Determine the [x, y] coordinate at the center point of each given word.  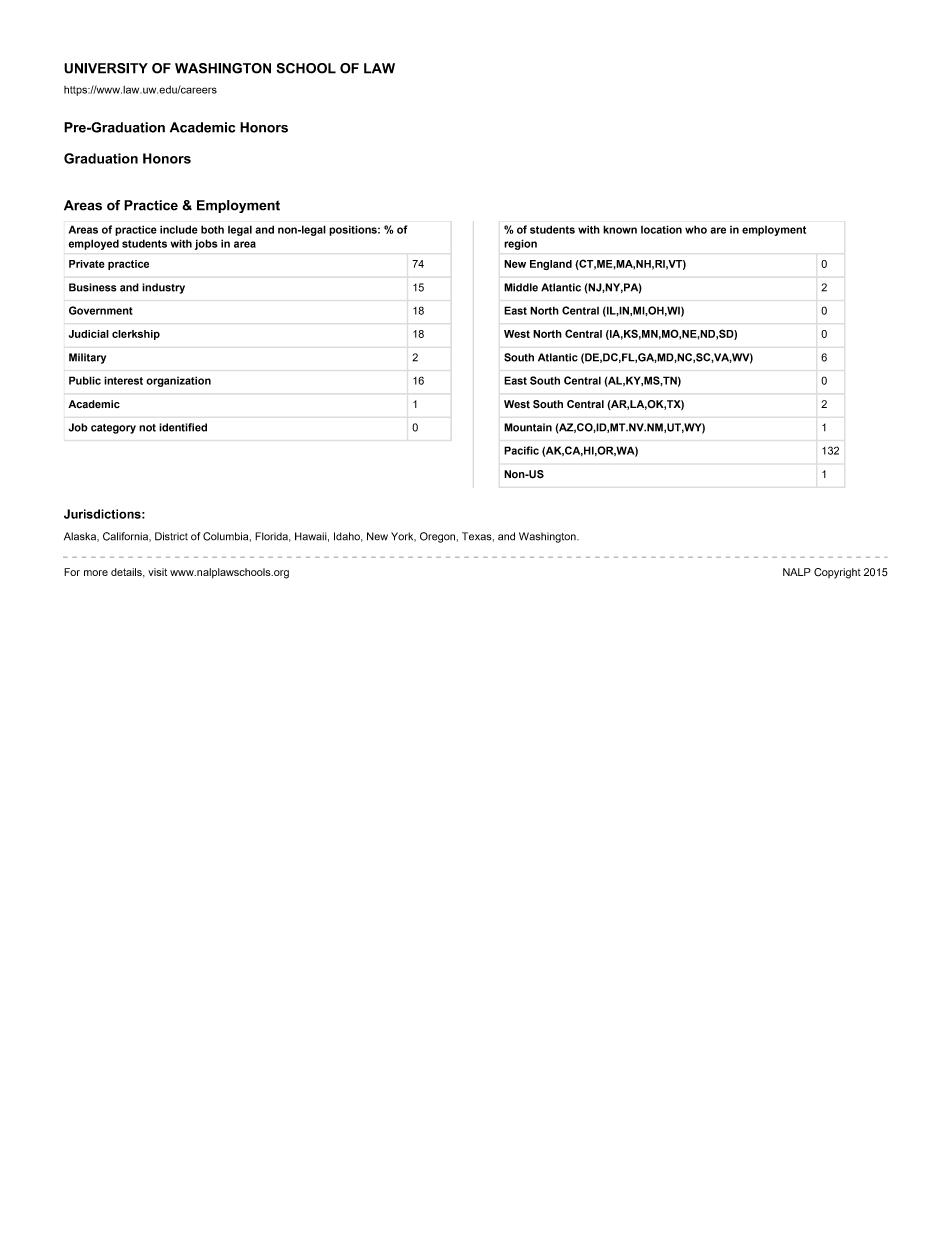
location [661, 229]
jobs [206, 244]
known [620, 229]
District [171, 536]
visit [157, 572]
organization [178, 381]
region [520, 244]
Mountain [528, 427]
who [696, 229]
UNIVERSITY [106, 68]
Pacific [521, 450]
